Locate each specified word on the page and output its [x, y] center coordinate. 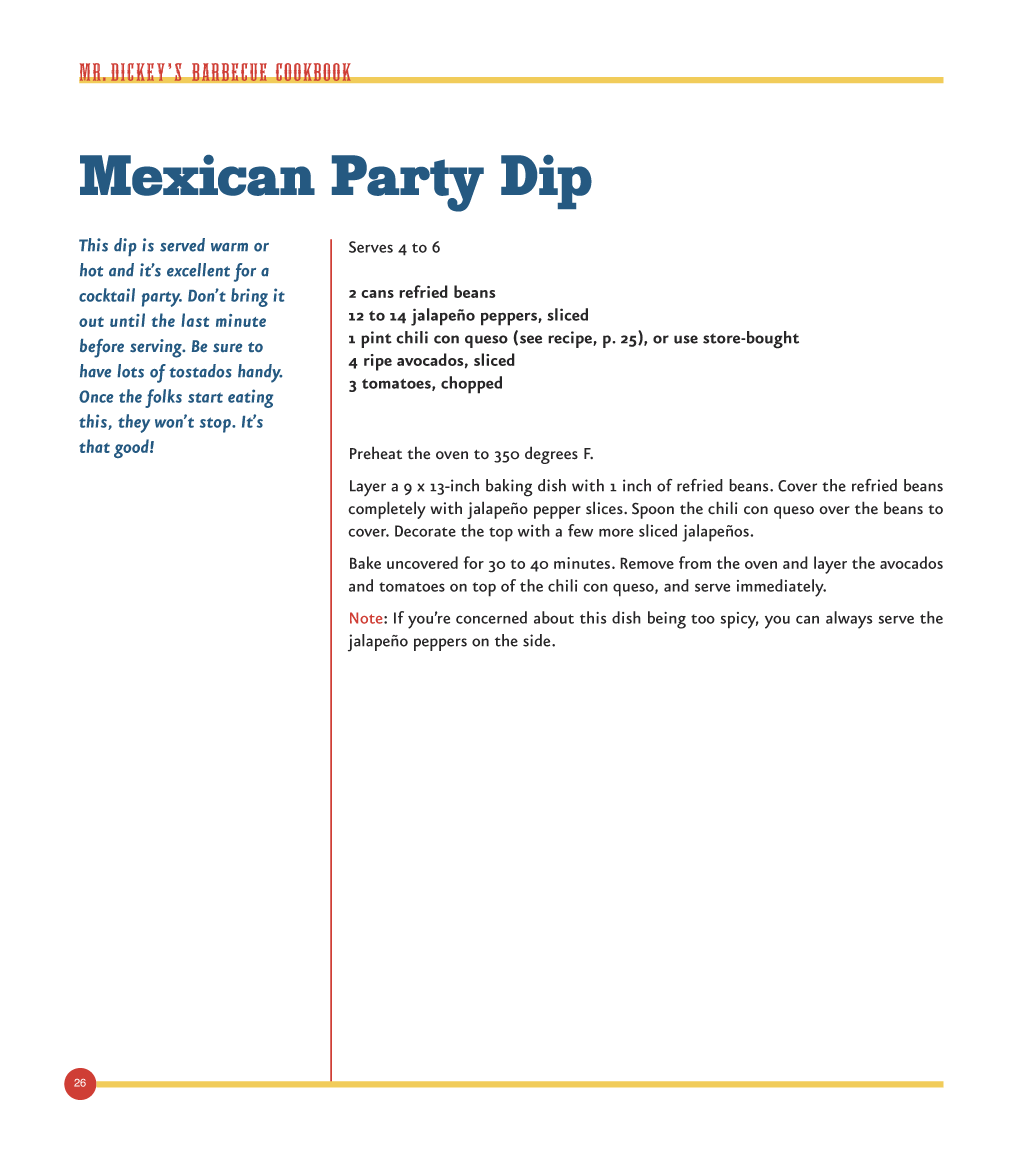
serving [157, 348]
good [132, 448]
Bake [365, 562]
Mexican [197, 175]
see [531, 339]
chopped [471, 385]
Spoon [653, 510]
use [686, 339]
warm [229, 247]
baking [509, 488]
